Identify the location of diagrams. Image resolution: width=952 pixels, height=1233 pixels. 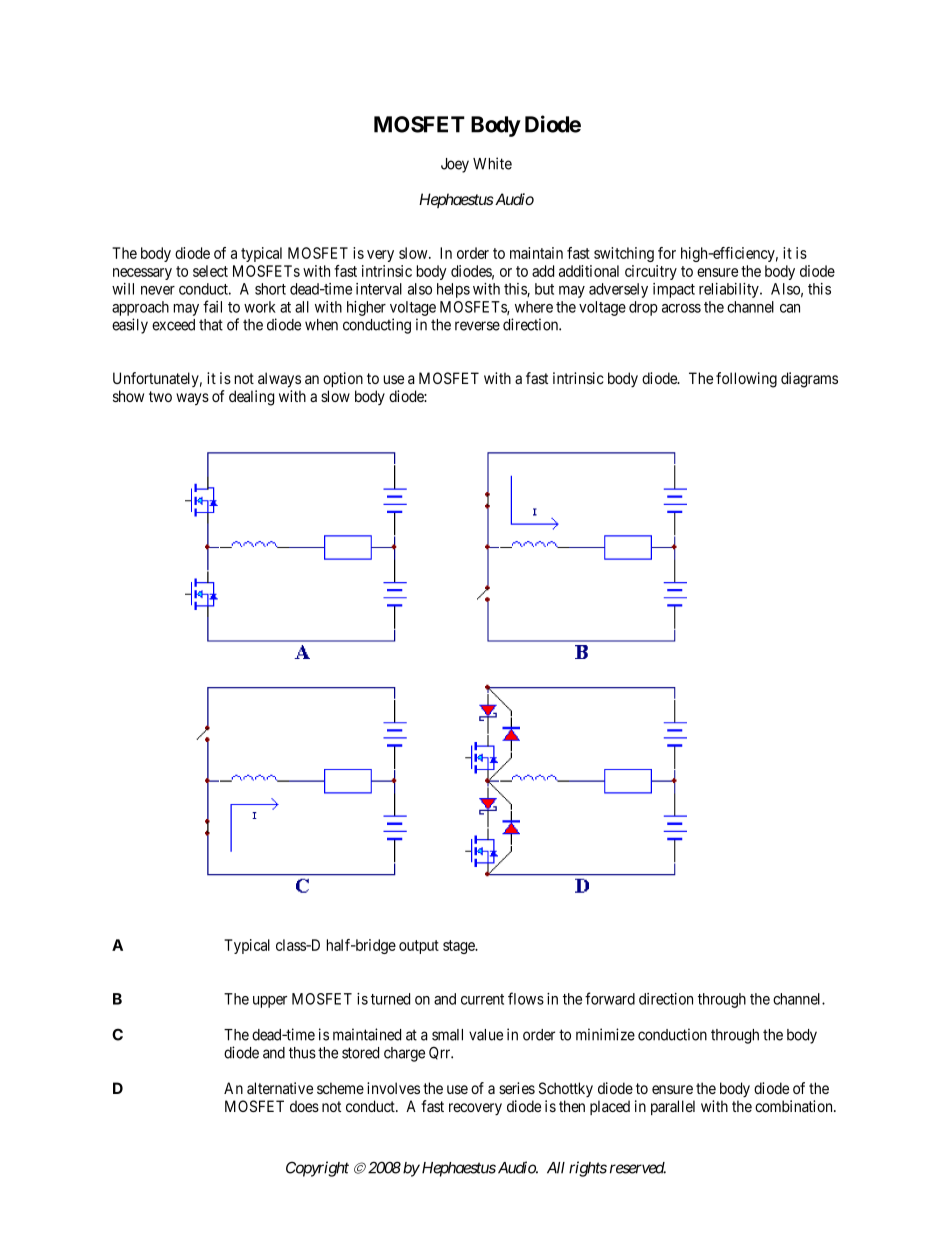
(809, 380).
